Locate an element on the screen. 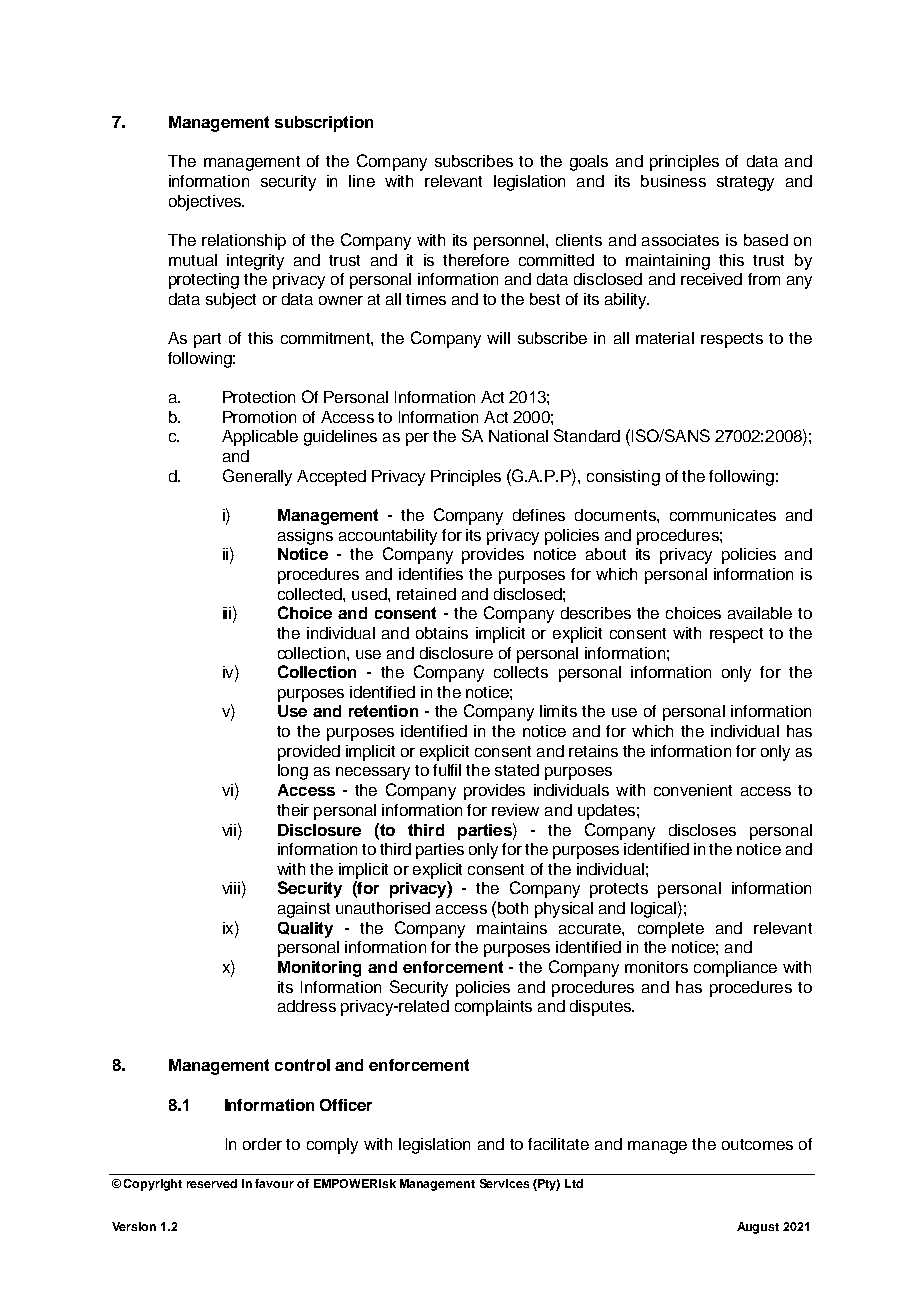  provided is located at coordinates (309, 753).
